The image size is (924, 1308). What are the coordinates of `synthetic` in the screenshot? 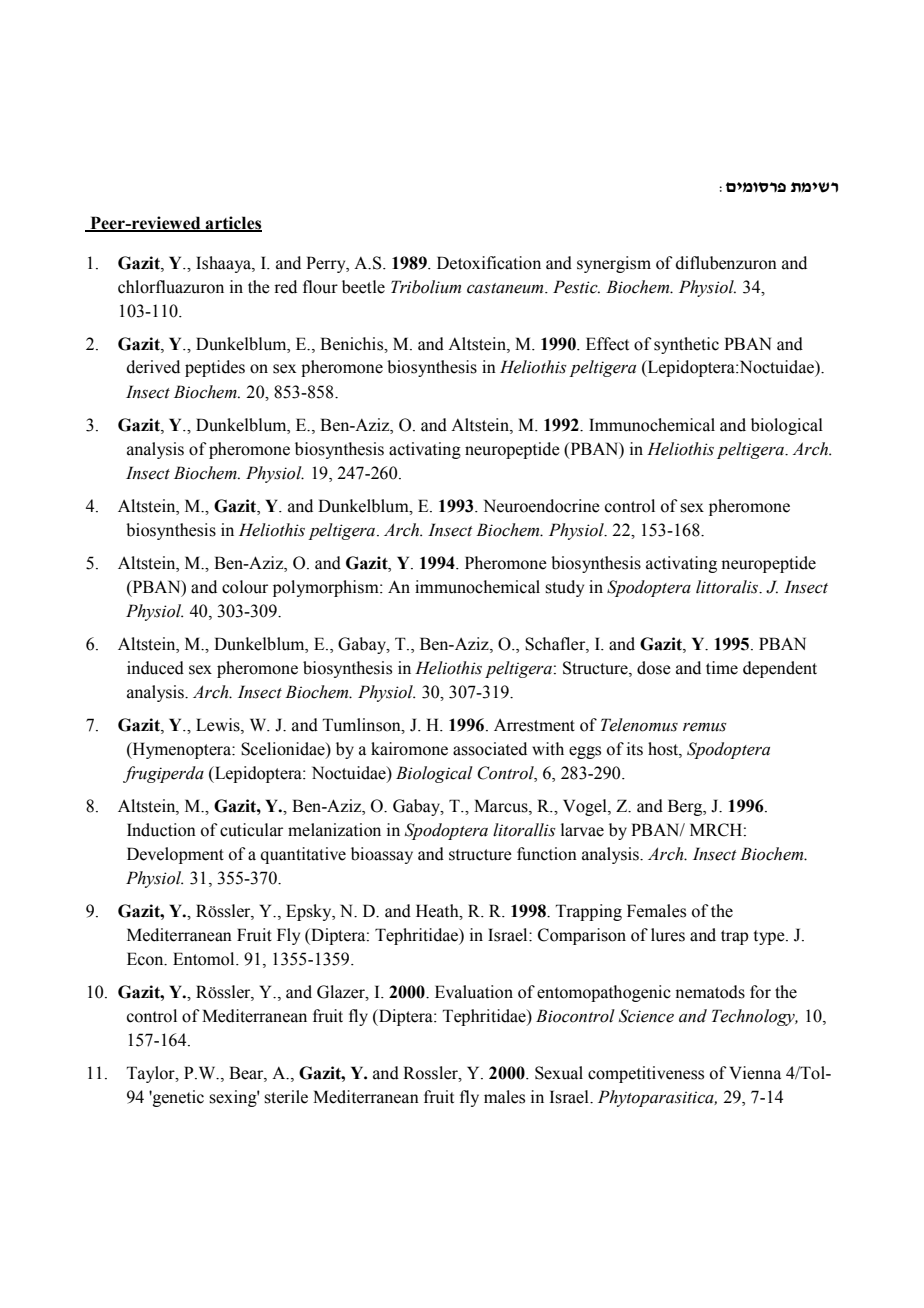 It's located at (686, 345).
